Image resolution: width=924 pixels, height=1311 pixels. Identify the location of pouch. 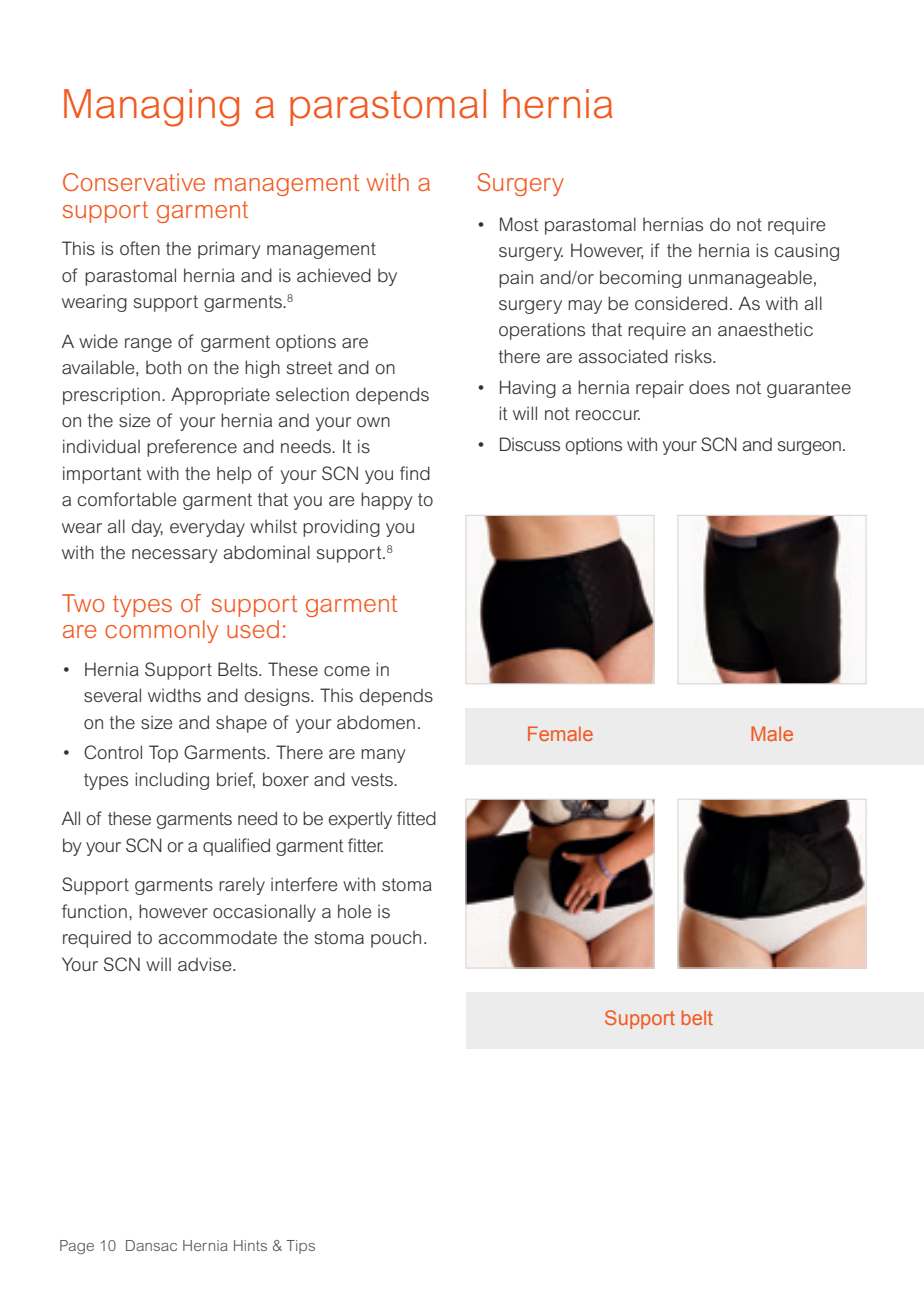
(396, 939).
